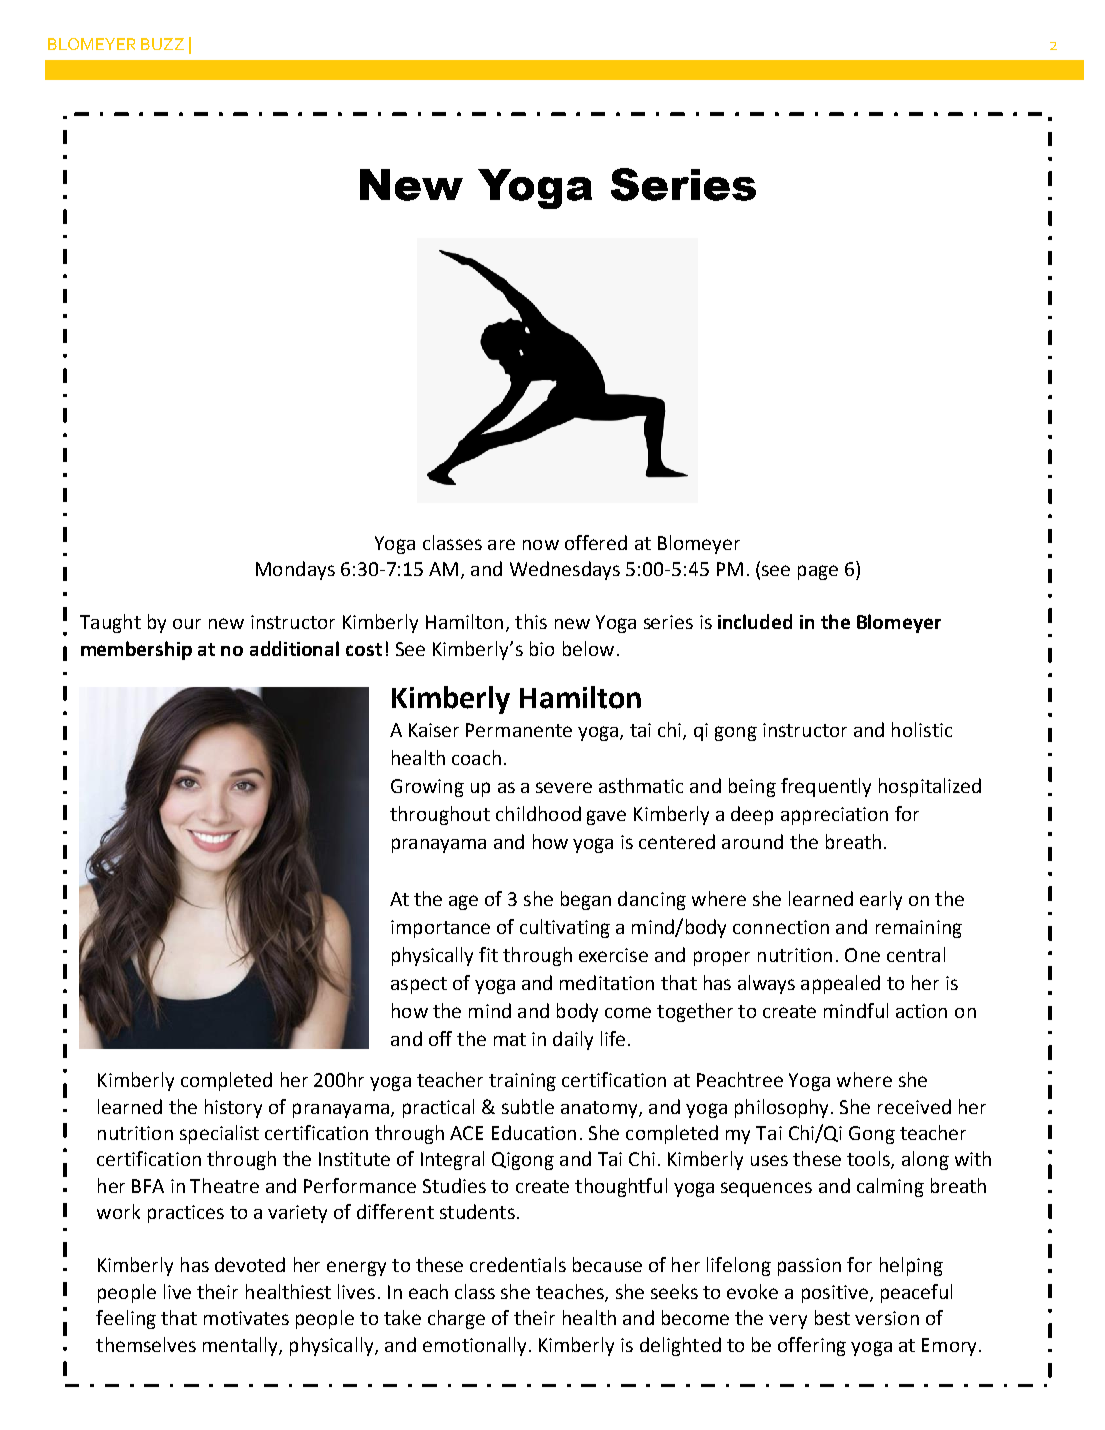  I want to click on page, so click(818, 572).
